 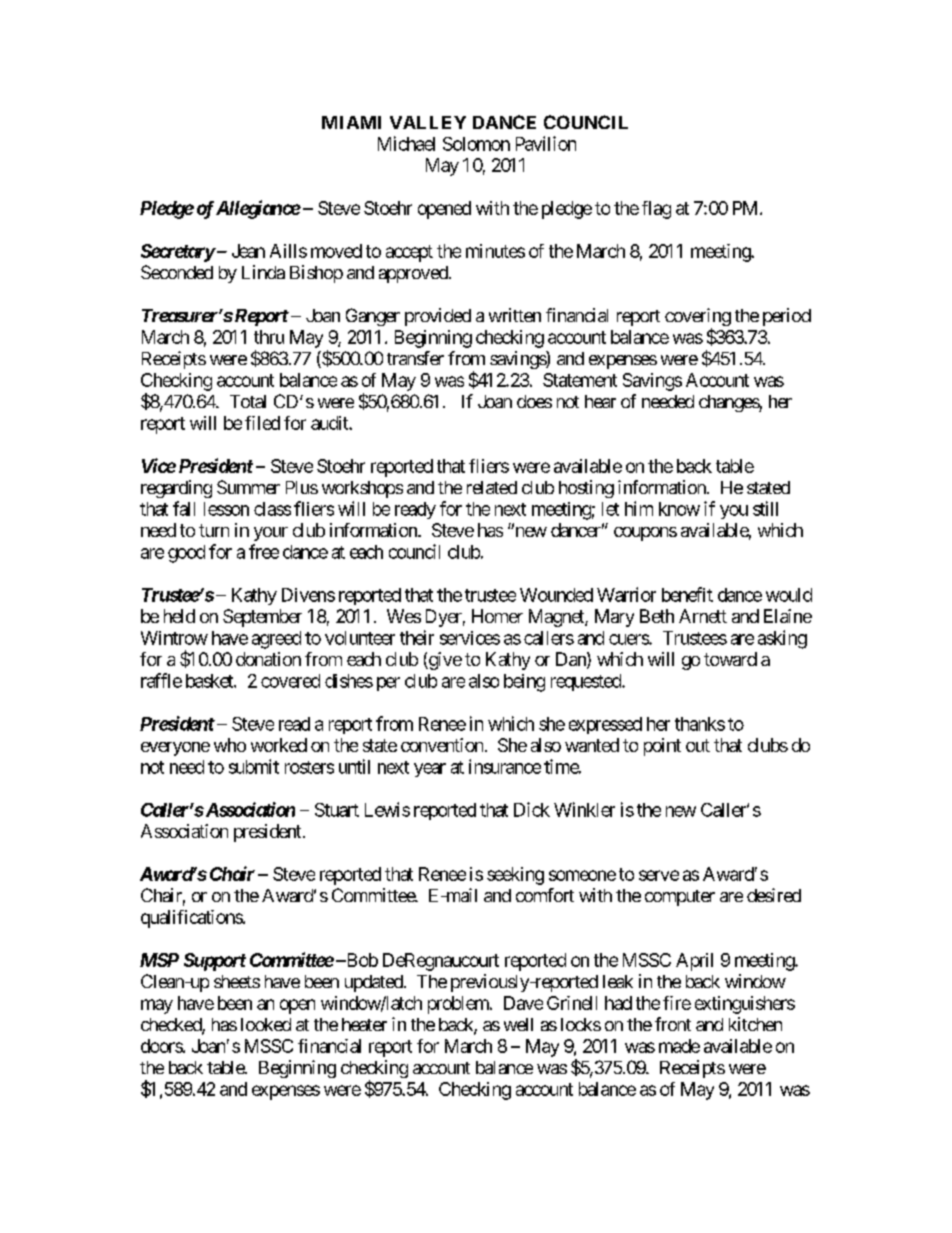 I want to click on free, so click(x=264, y=551).
